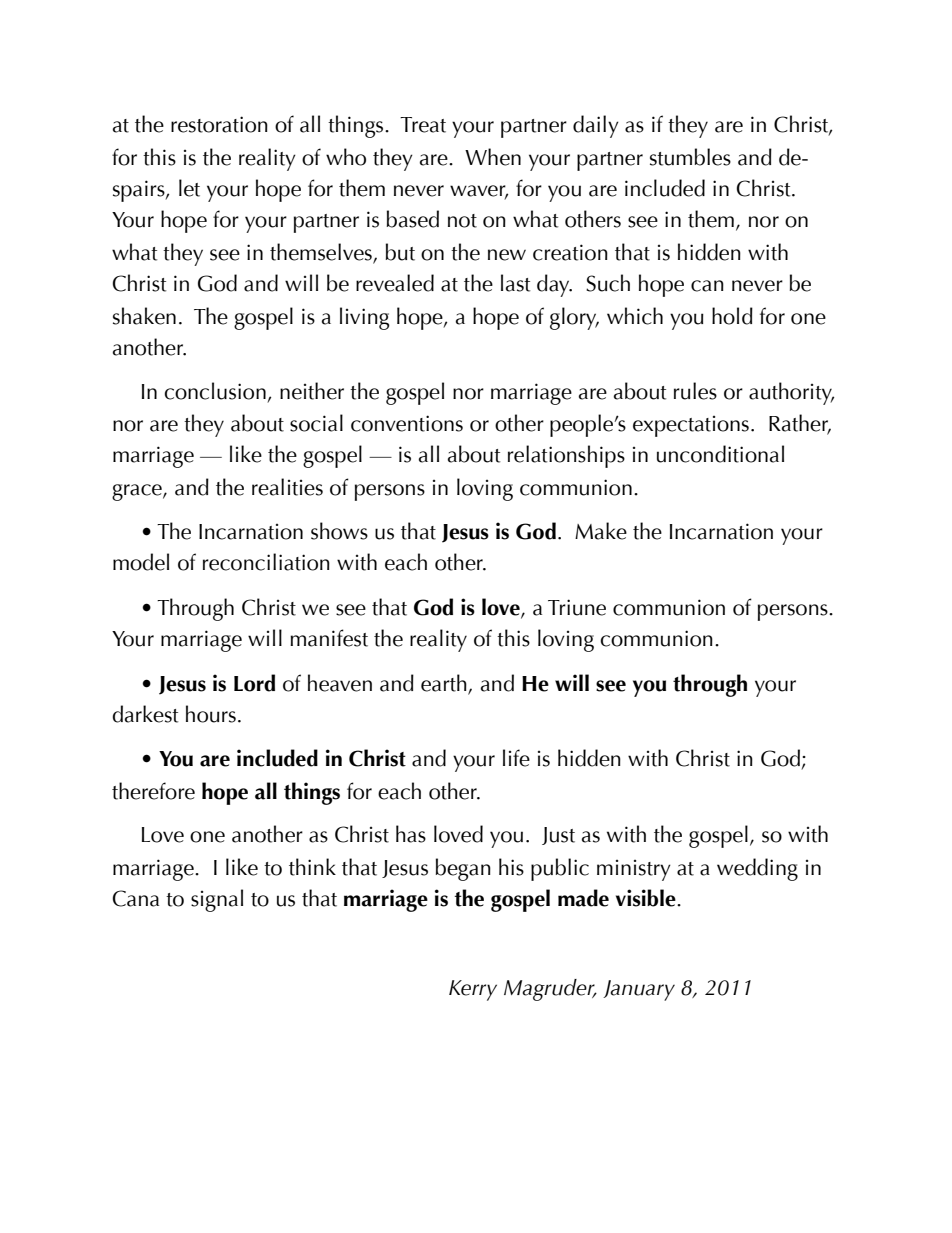 This screenshot has height=1233, width=952. Describe the element at coordinates (211, 714) in the screenshot. I see `hours` at that location.
